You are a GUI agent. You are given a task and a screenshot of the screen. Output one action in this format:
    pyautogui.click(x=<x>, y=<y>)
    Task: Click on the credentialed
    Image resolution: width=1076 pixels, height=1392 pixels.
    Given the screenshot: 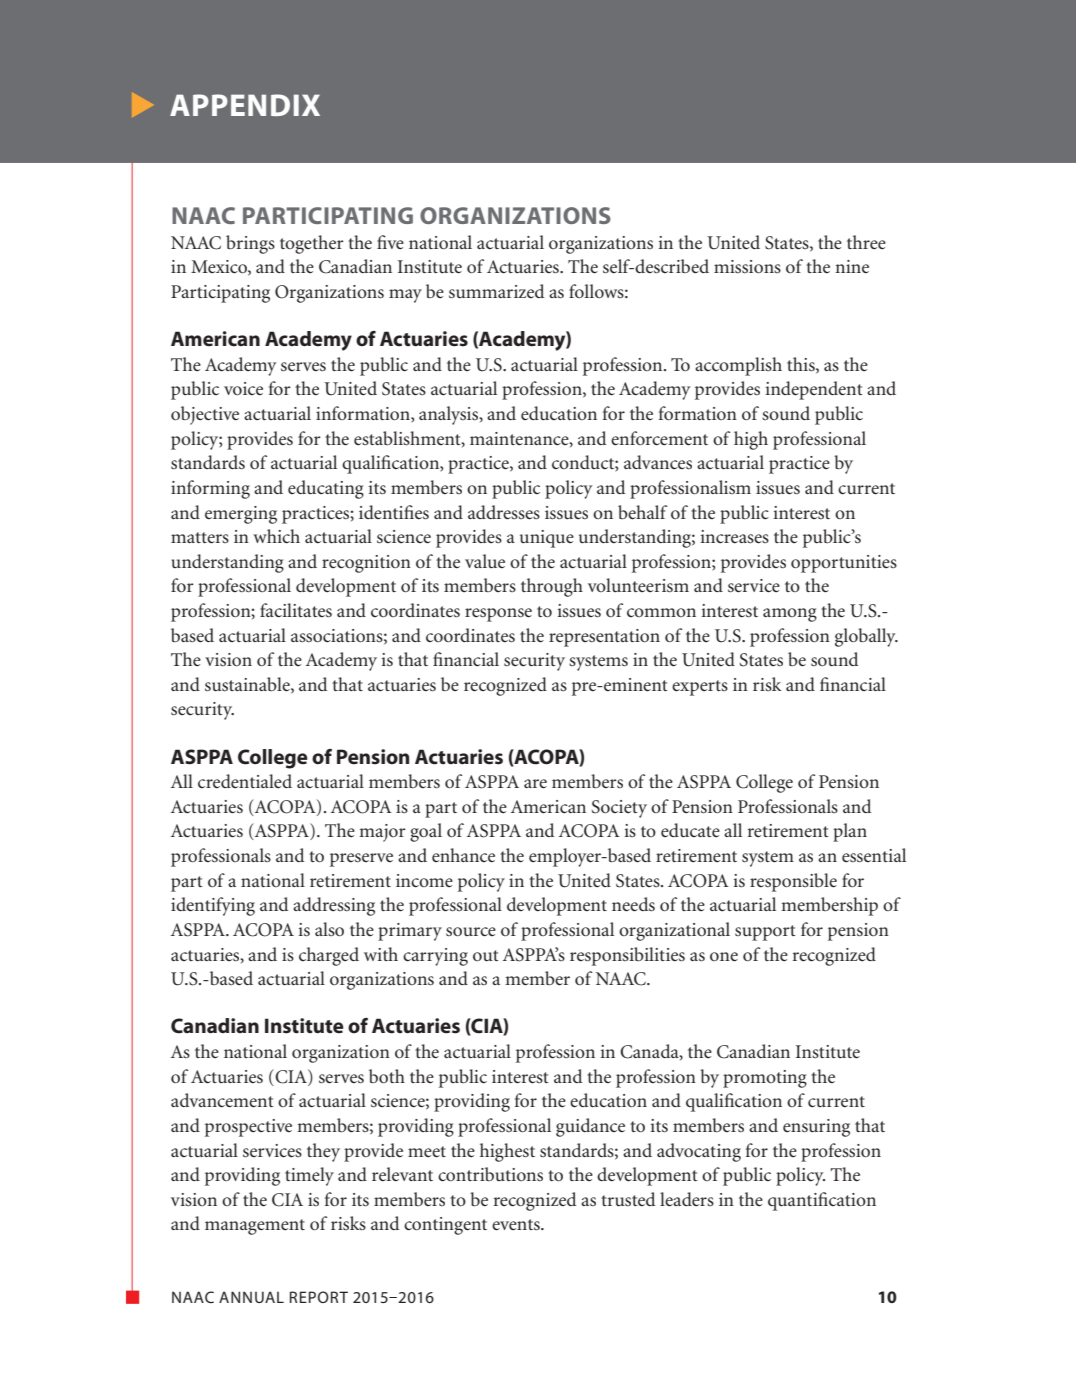 What is the action you would take?
    pyautogui.click(x=245, y=781)
